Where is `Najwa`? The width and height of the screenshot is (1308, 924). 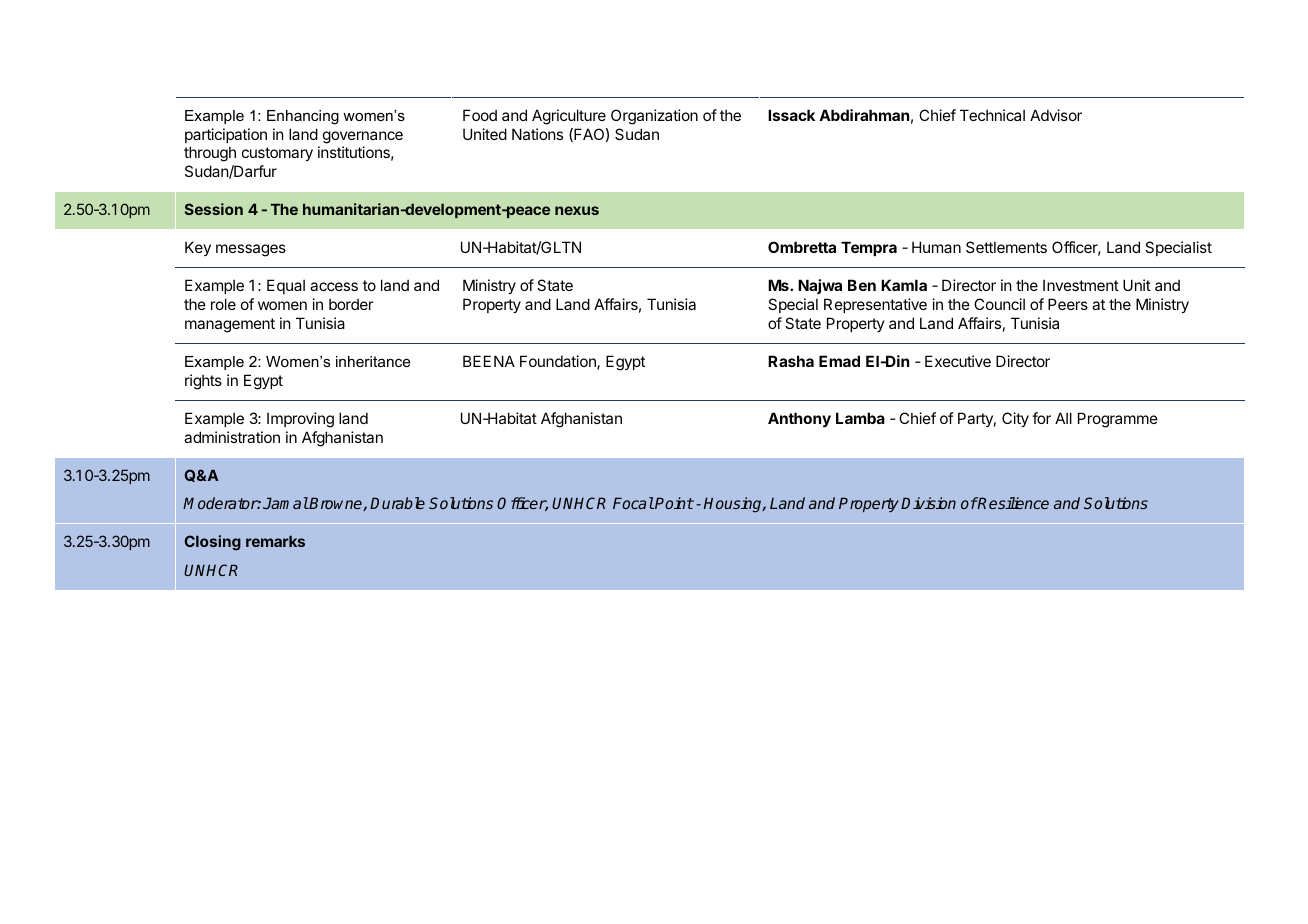 Najwa is located at coordinates (820, 286).
